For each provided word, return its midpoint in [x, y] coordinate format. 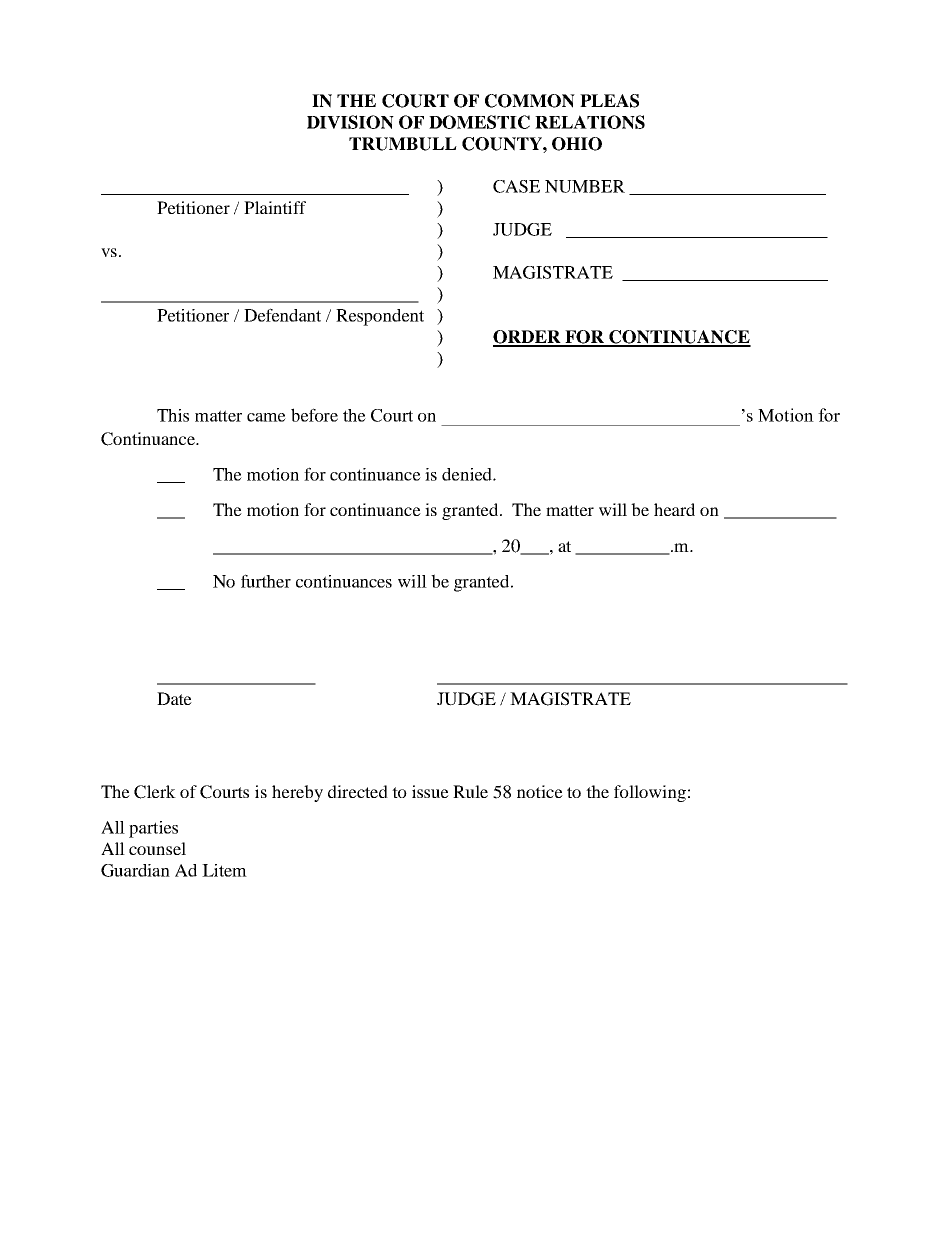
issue [430, 791]
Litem [224, 870]
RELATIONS [590, 122]
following [650, 793]
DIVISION [350, 122]
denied [468, 474]
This [173, 415]
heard [674, 509]
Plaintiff [275, 207]
